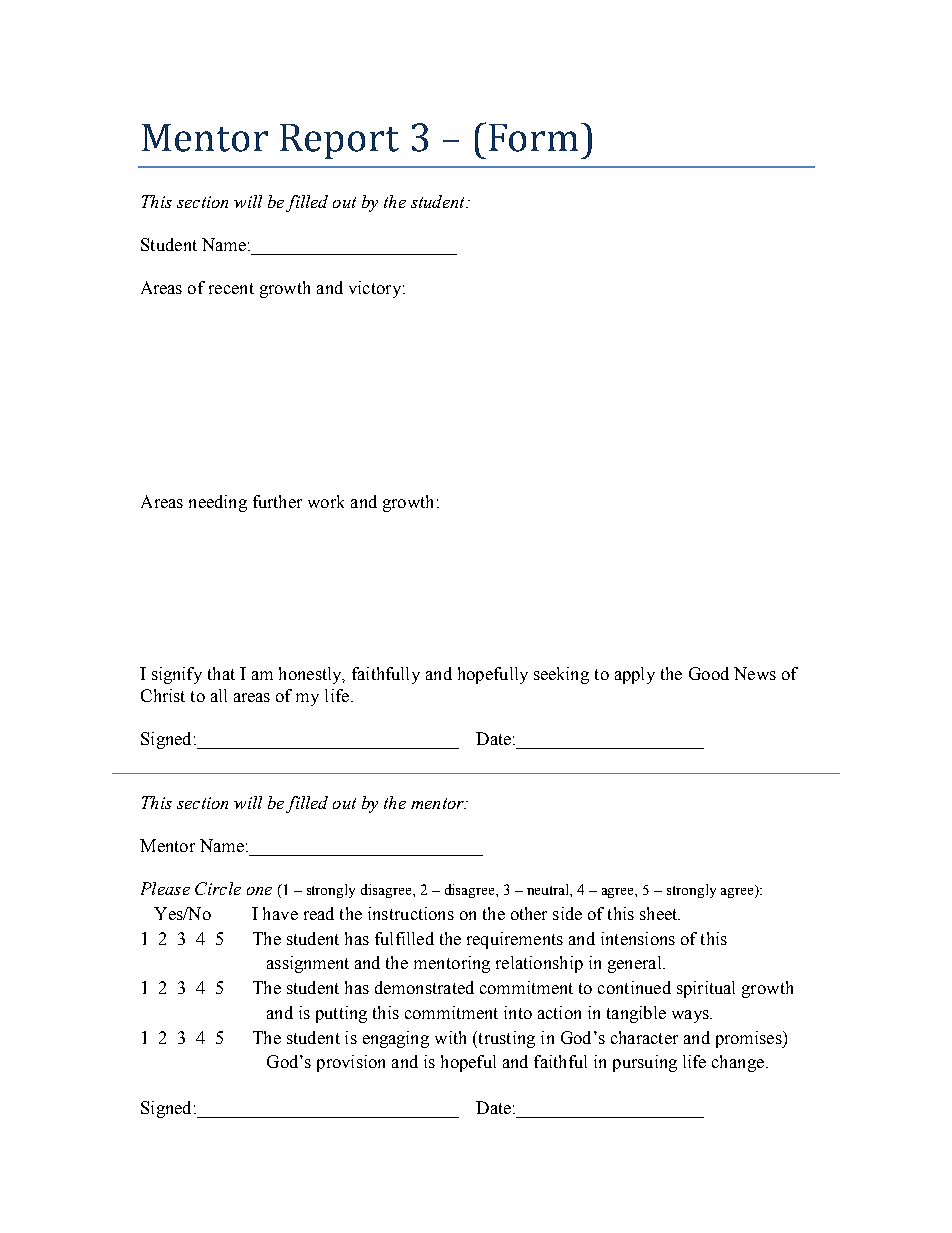 This document has height=1233, width=952. I want to click on recent, so click(231, 288).
